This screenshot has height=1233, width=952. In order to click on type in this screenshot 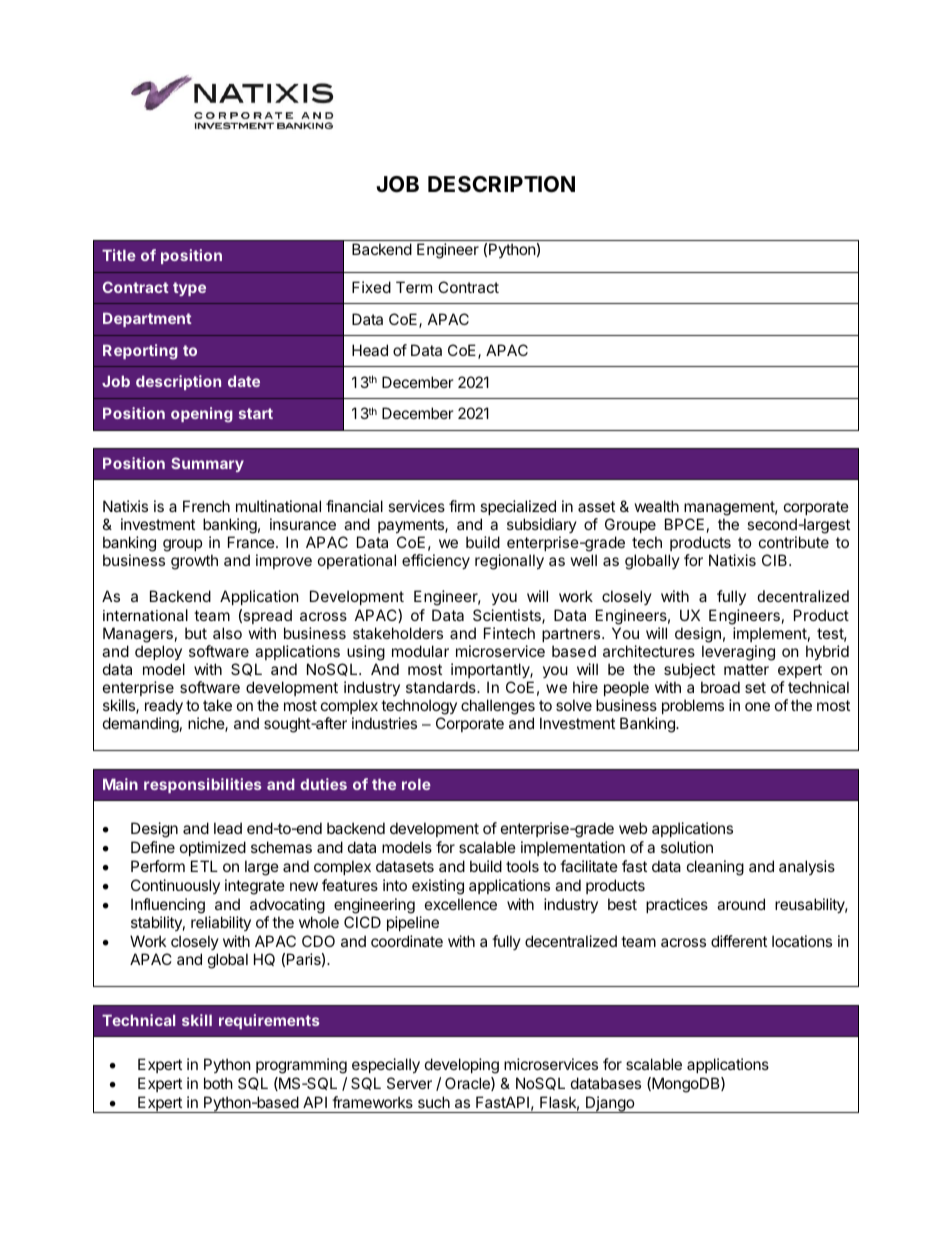, I will do `click(189, 289)`.
